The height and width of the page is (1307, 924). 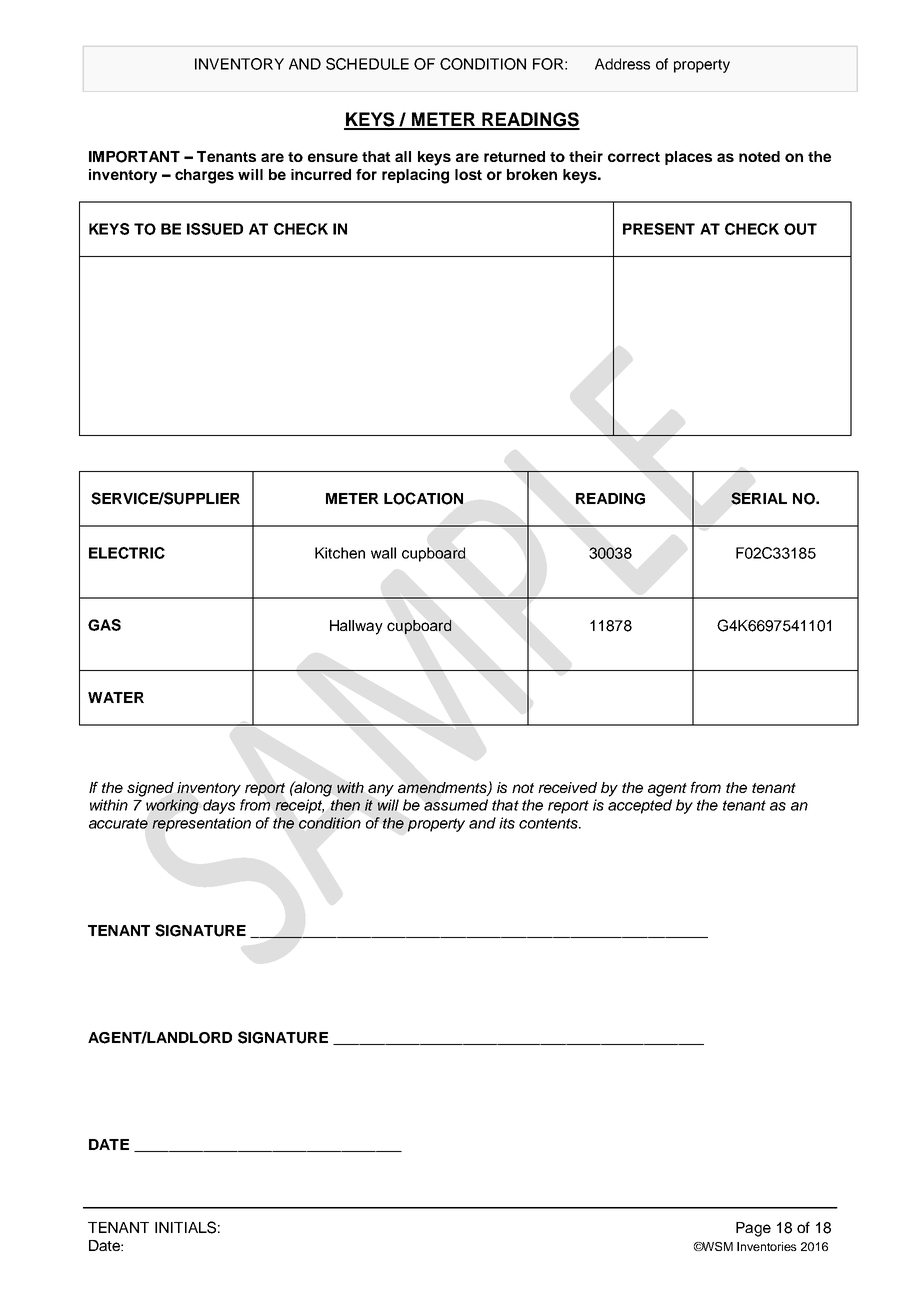 I want to click on accepted, so click(x=640, y=806).
